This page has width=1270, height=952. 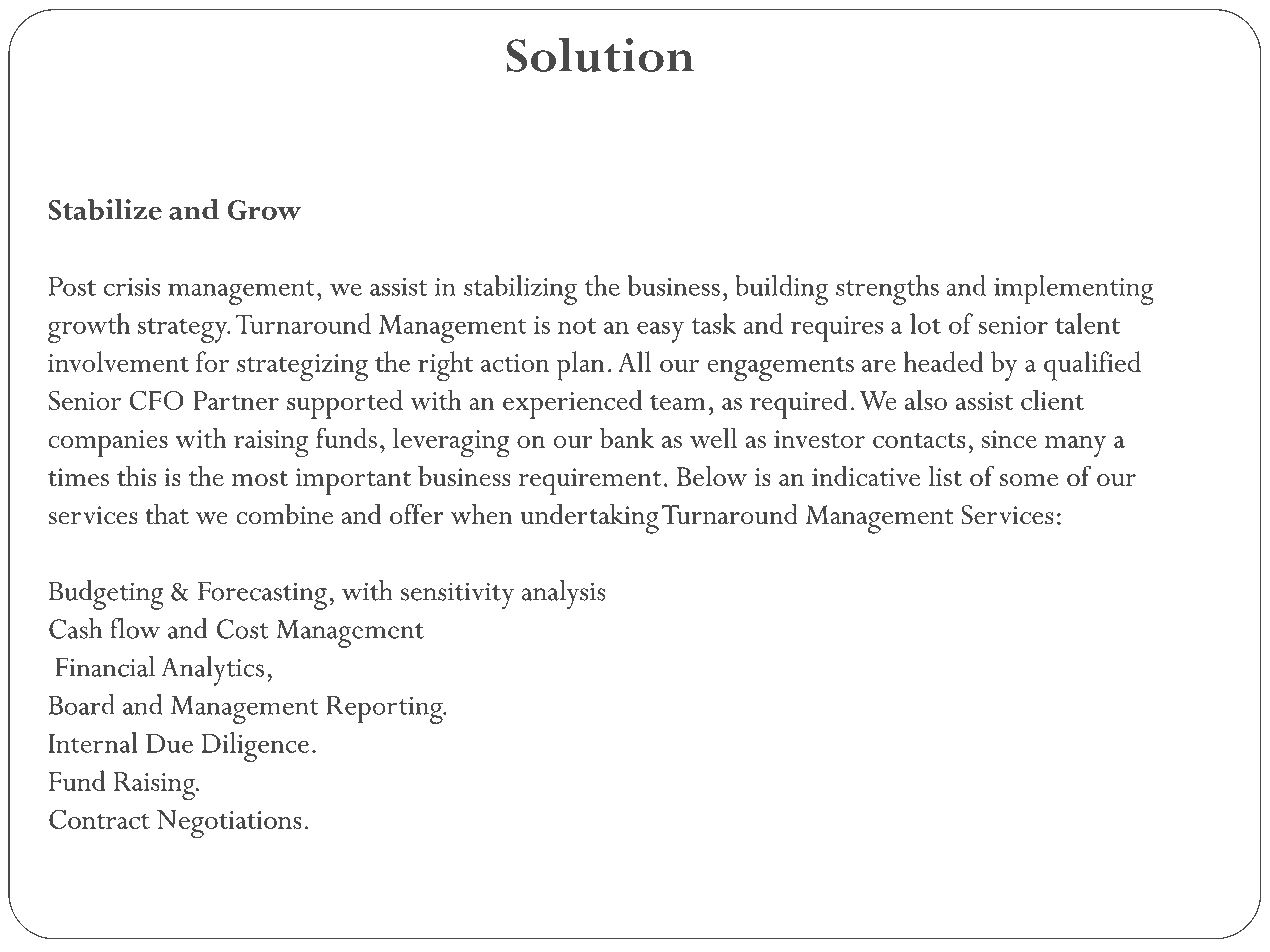 I want to click on Solution, so click(x=600, y=55).
